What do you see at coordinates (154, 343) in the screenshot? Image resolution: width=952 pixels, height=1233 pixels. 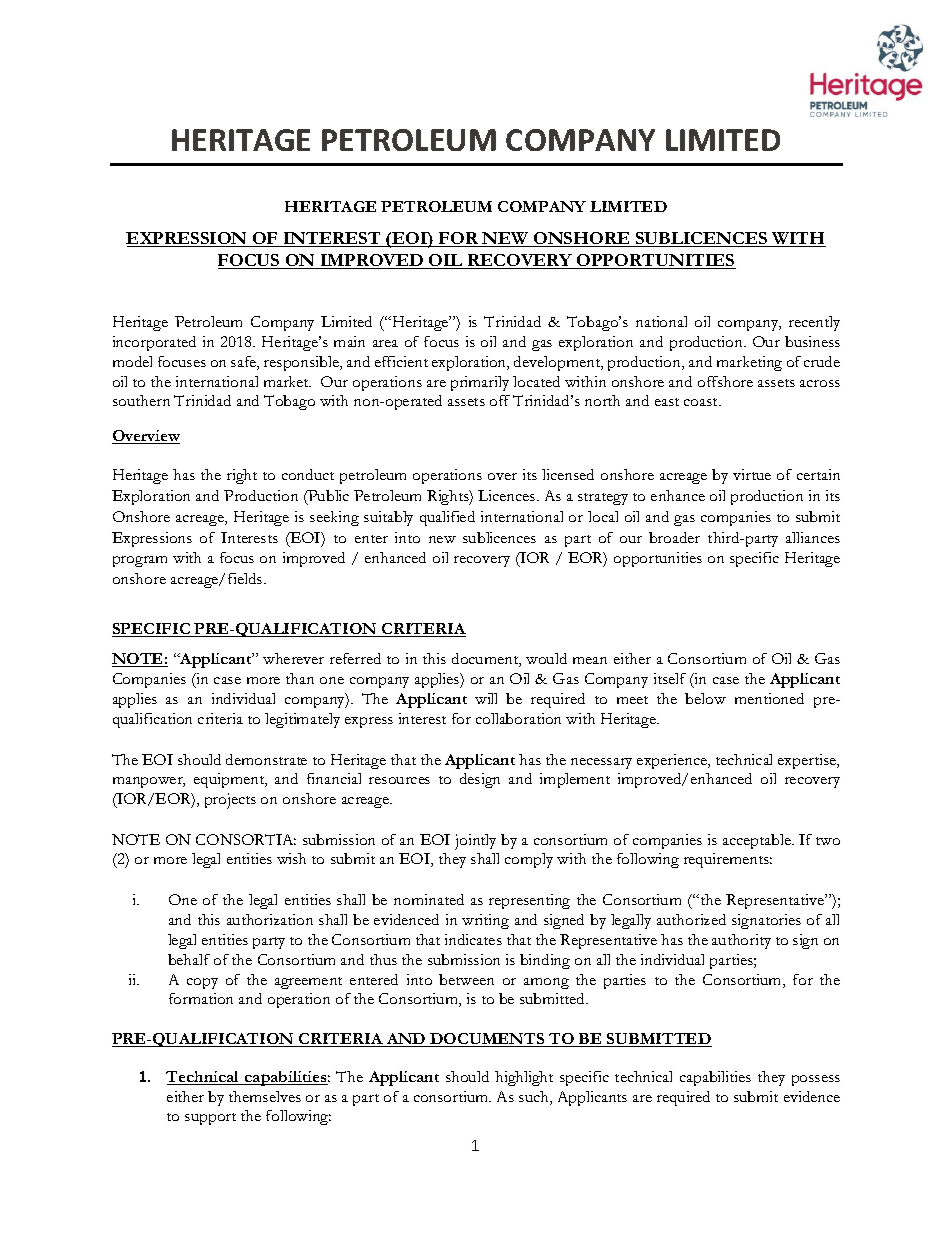 I see `incorporated` at bounding box center [154, 343].
